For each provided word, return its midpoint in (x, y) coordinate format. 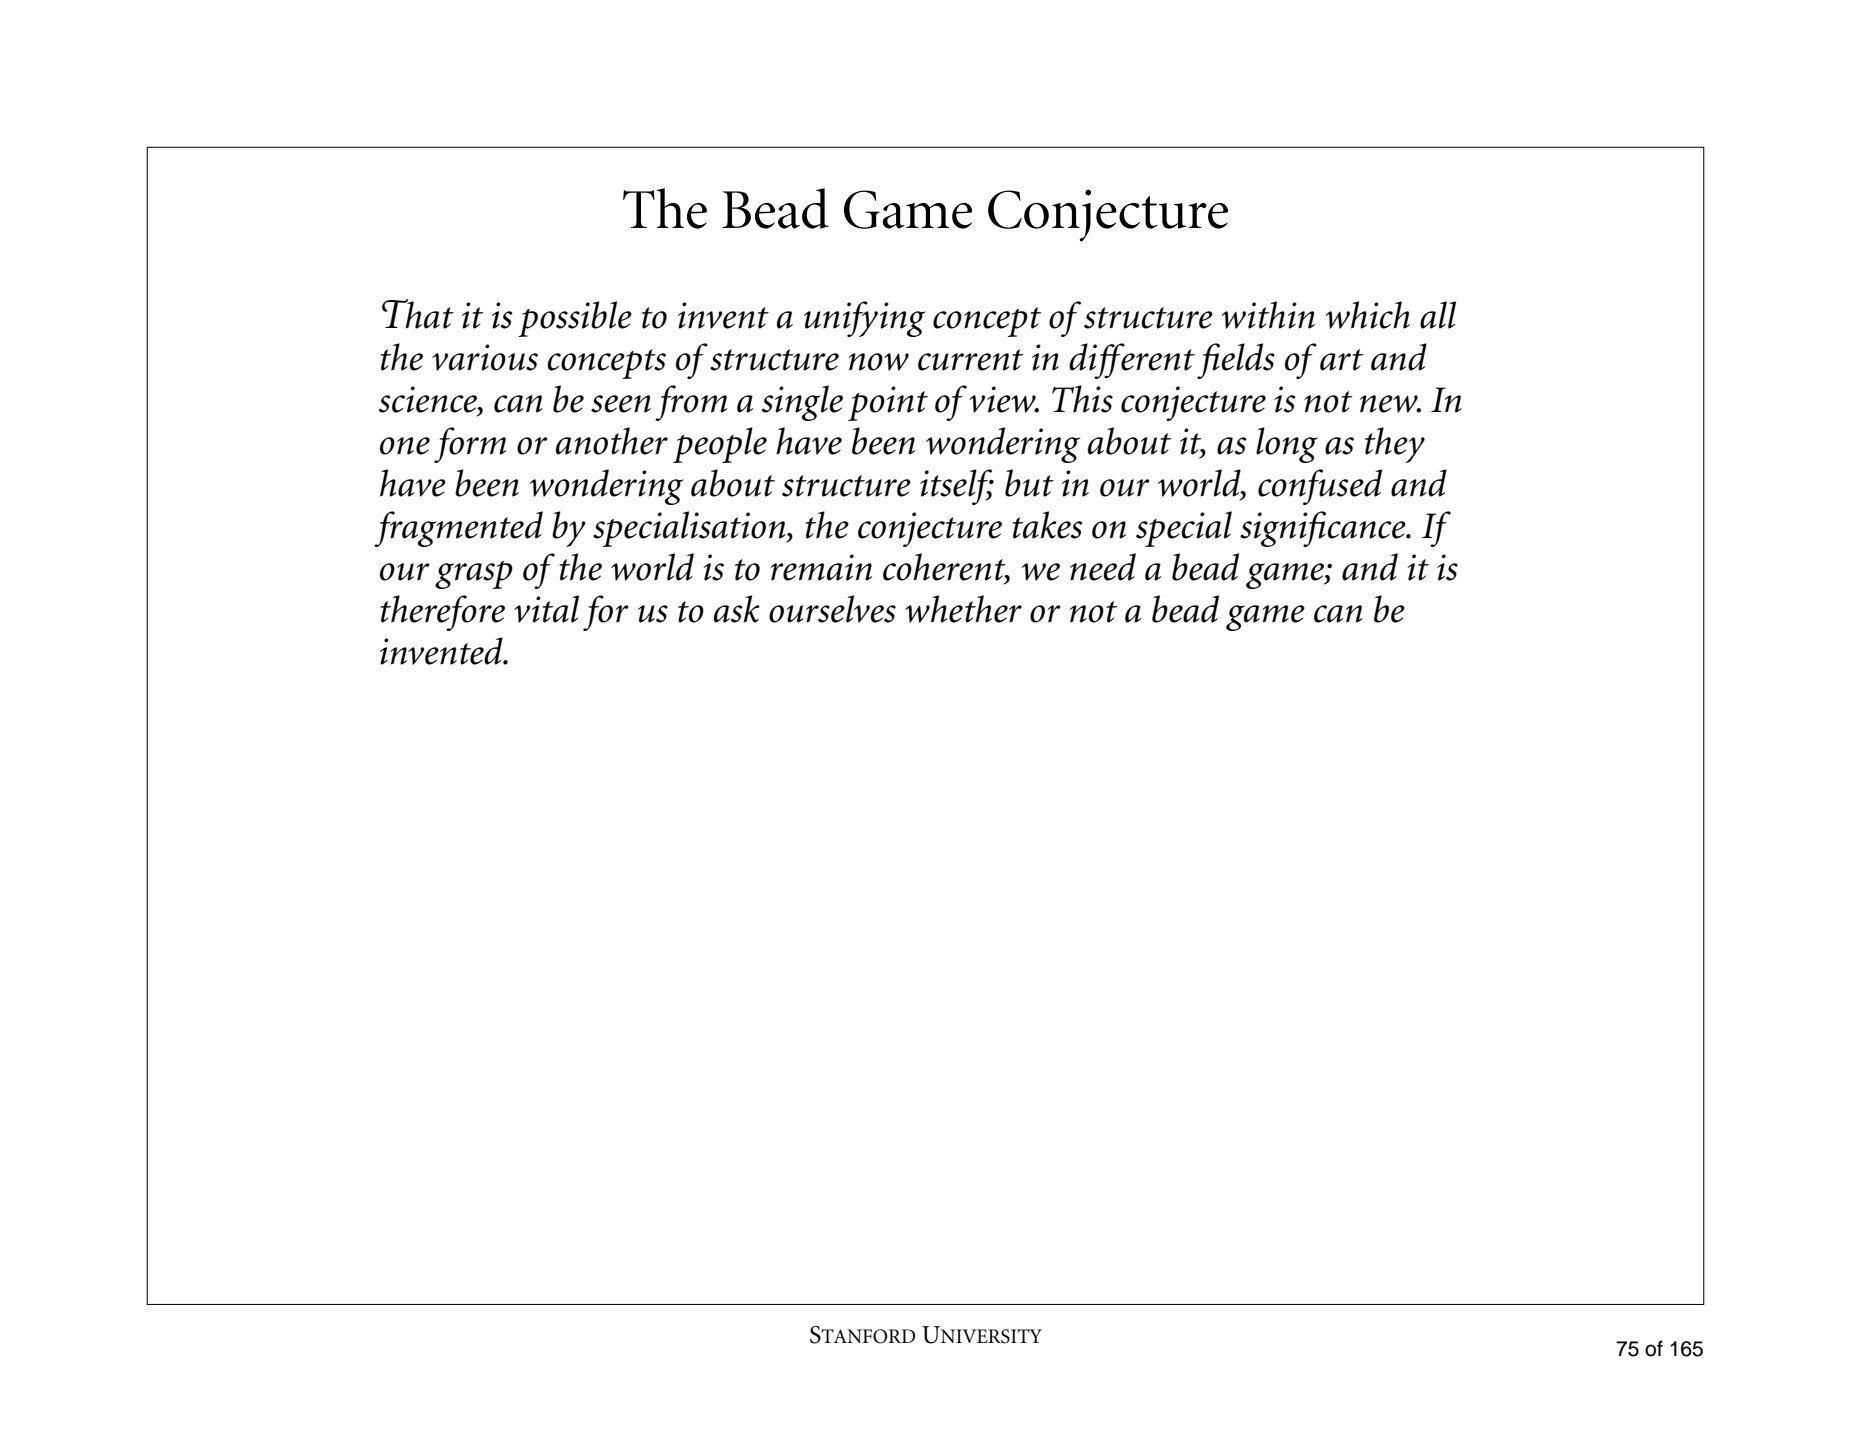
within (1268, 315)
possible (575, 319)
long (1287, 445)
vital (546, 609)
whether (963, 609)
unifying (865, 319)
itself (957, 487)
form (470, 445)
